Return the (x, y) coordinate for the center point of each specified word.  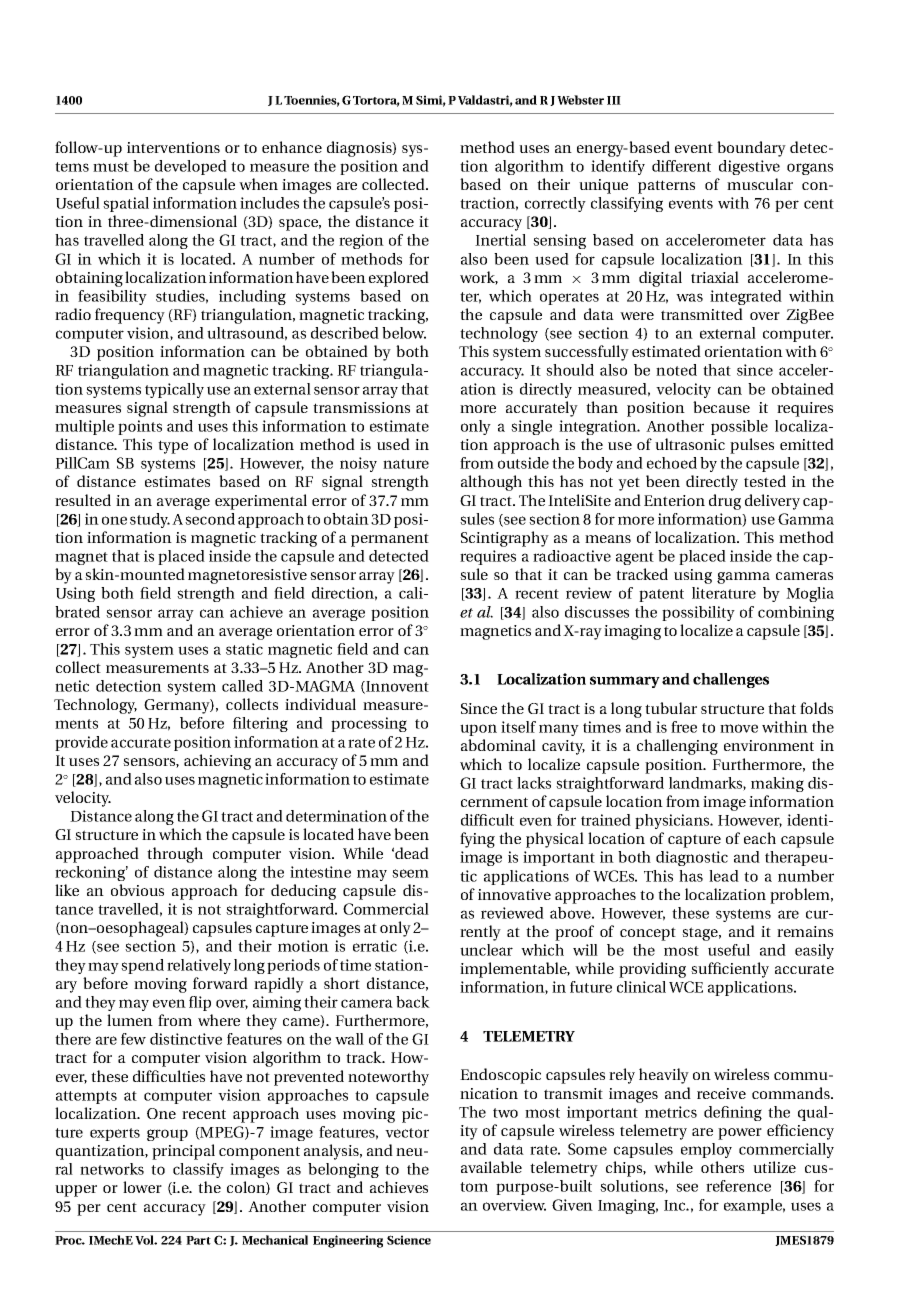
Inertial (500, 240)
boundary (751, 149)
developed (191, 167)
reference (738, 1186)
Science (409, 1240)
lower (142, 1187)
